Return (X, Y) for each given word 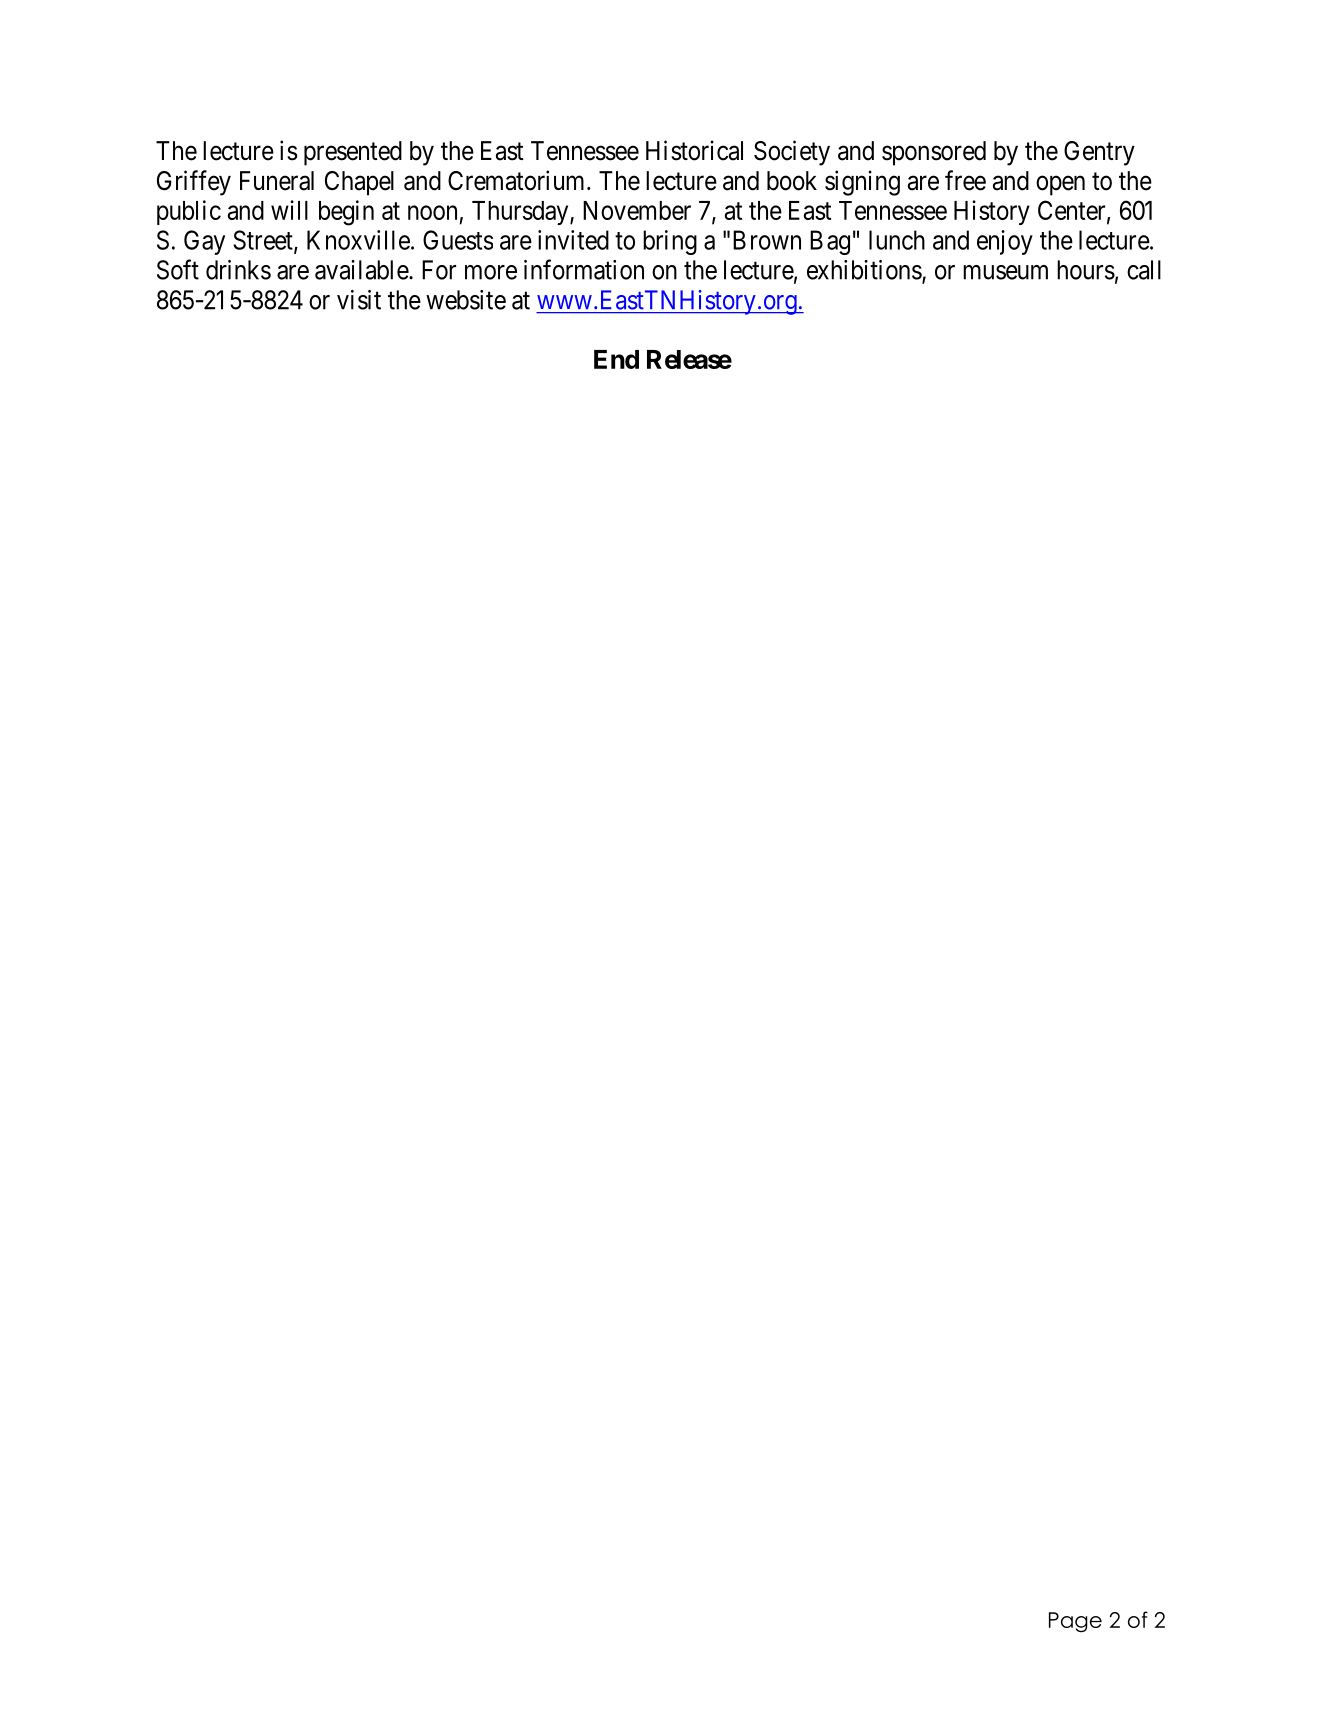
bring (670, 242)
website (466, 300)
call (1144, 270)
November (637, 210)
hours (1086, 270)
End (616, 359)
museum (1005, 272)
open (1060, 186)
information (584, 269)
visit (359, 300)
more (491, 272)
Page (1075, 1622)
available (362, 270)
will (289, 210)
